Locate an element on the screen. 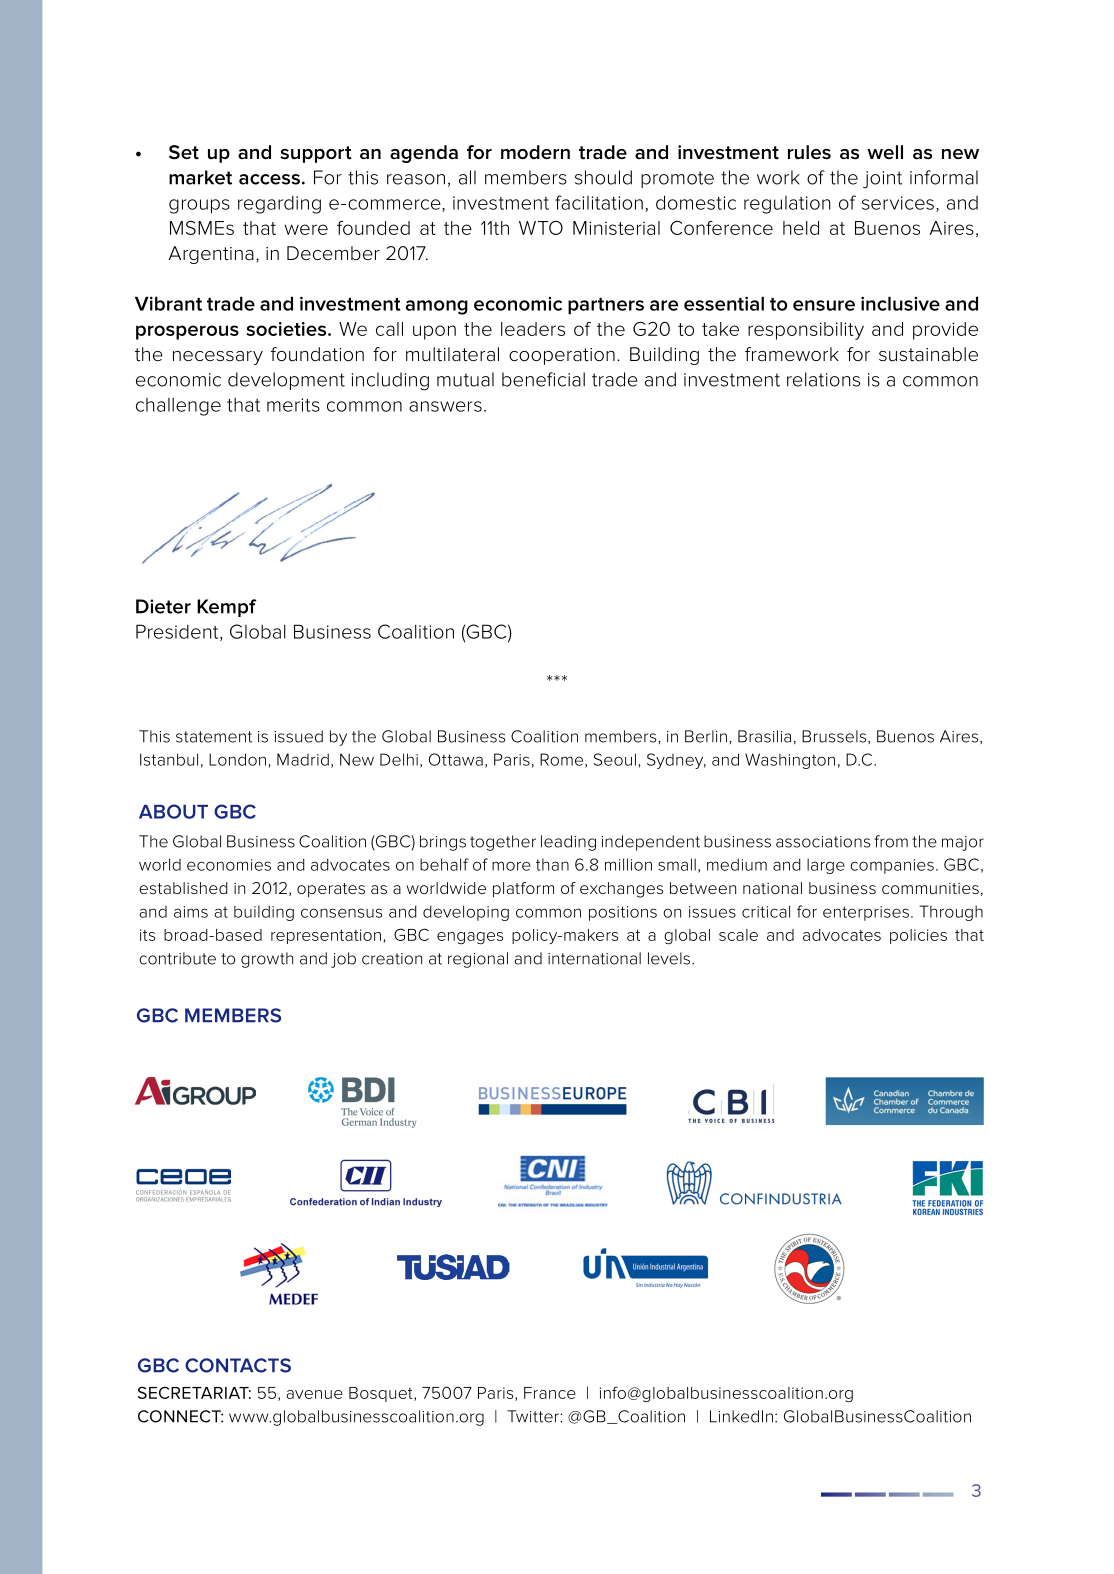 Image resolution: width=1114 pixels, height=1574 pixels. France is located at coordinates (550, 1393).
